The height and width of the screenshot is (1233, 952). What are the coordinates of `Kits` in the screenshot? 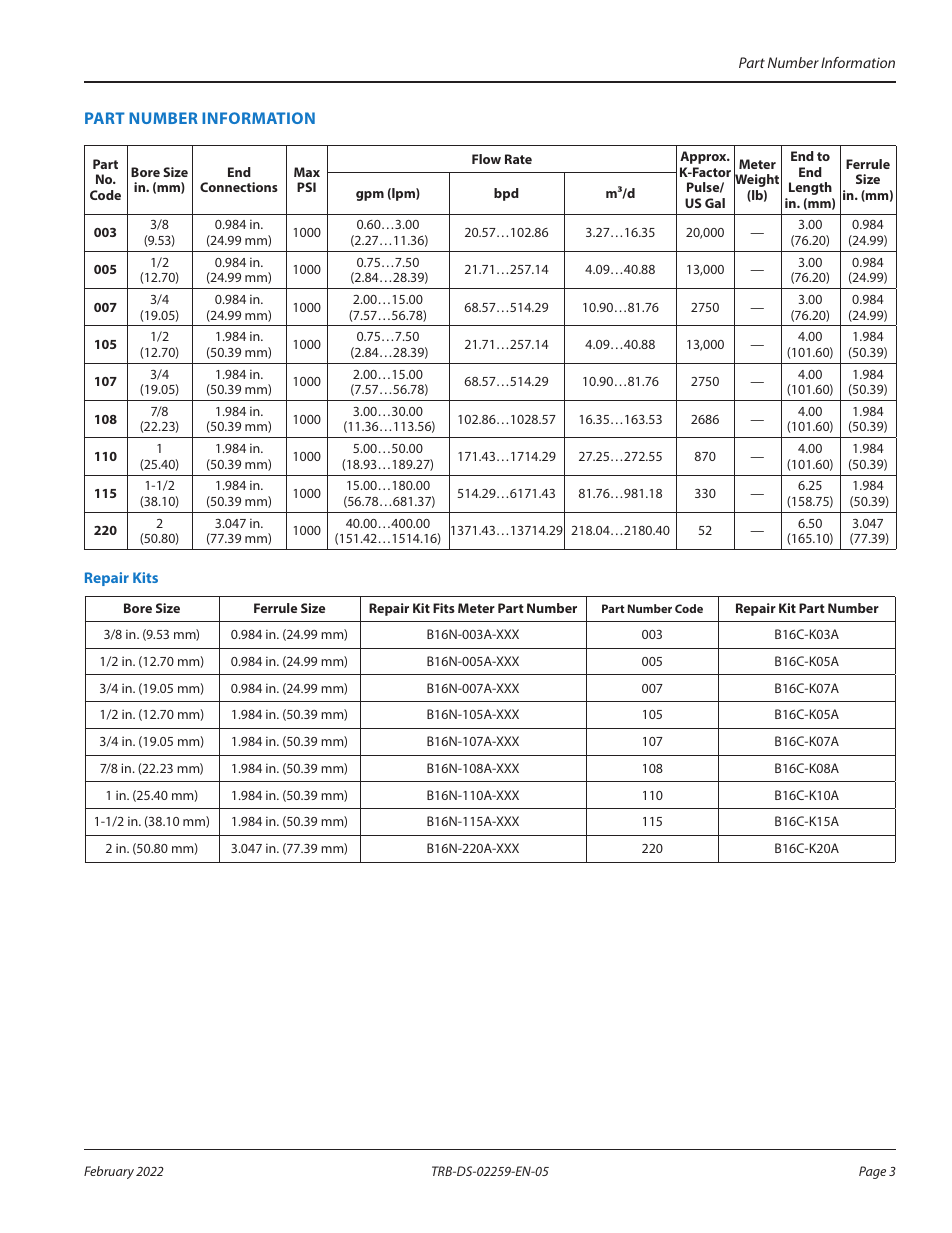 It's located at (145, 577).
